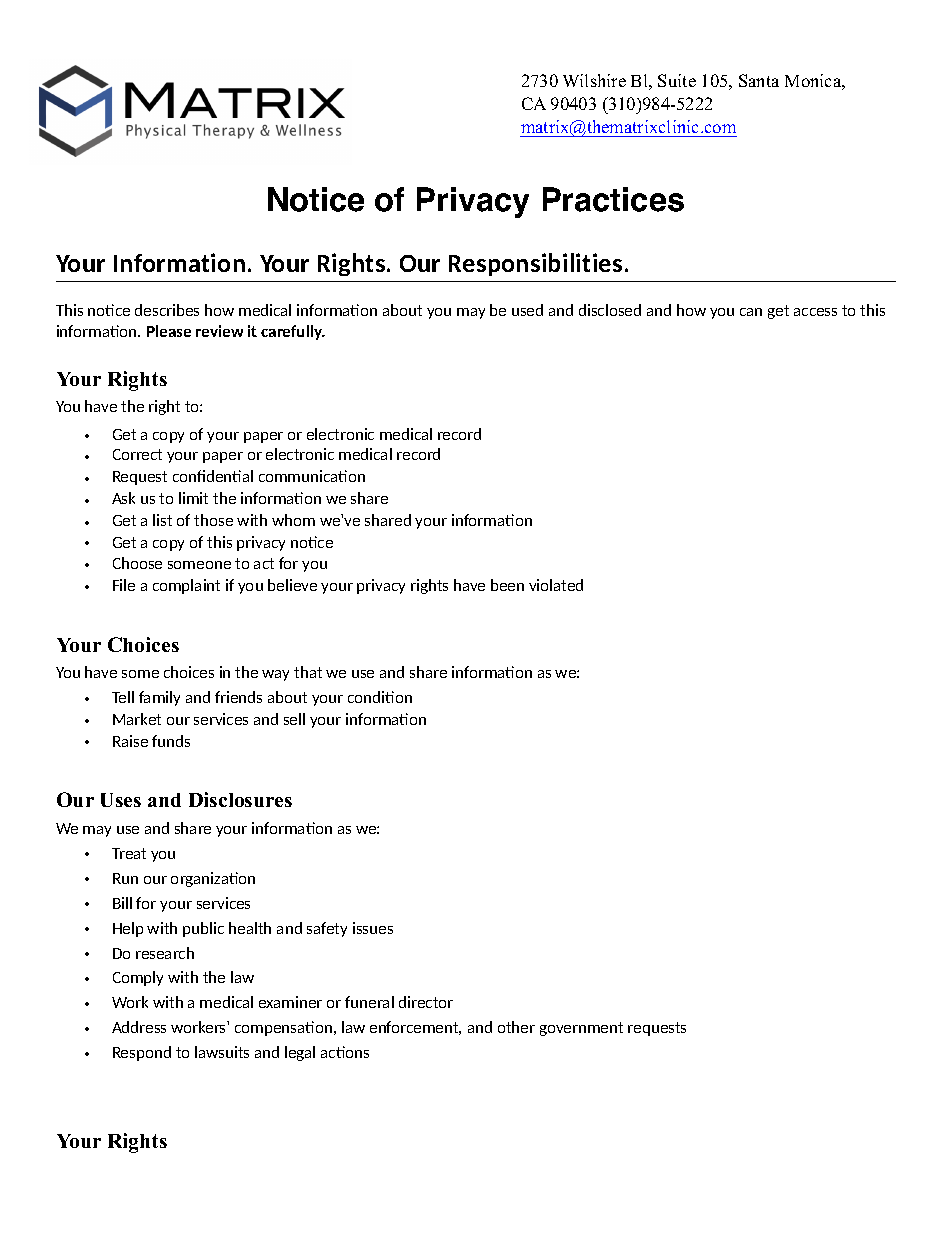 The height and width of the document is (1233, 952). What do you see at coordinates (594, 80) in the document?
I see `Wilshire` at bounding box center [594, 80].
